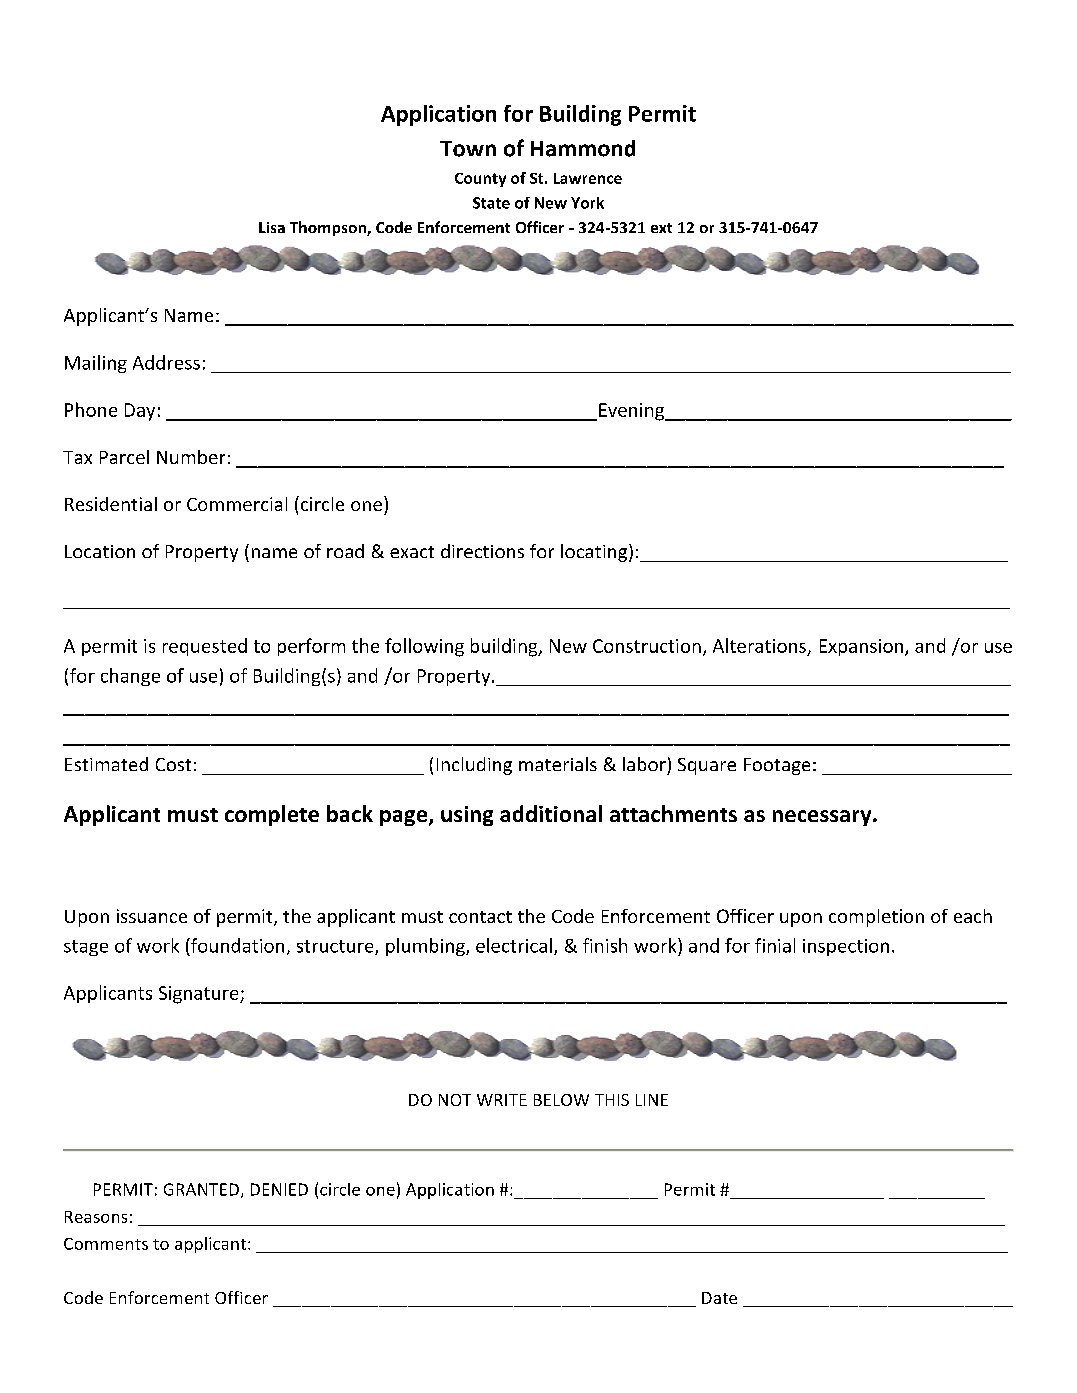 This page has width=1077, height=1393. What do you see at coordinates (480, 917) in the page?
I see `contact` at bounding box center [480, 917].
